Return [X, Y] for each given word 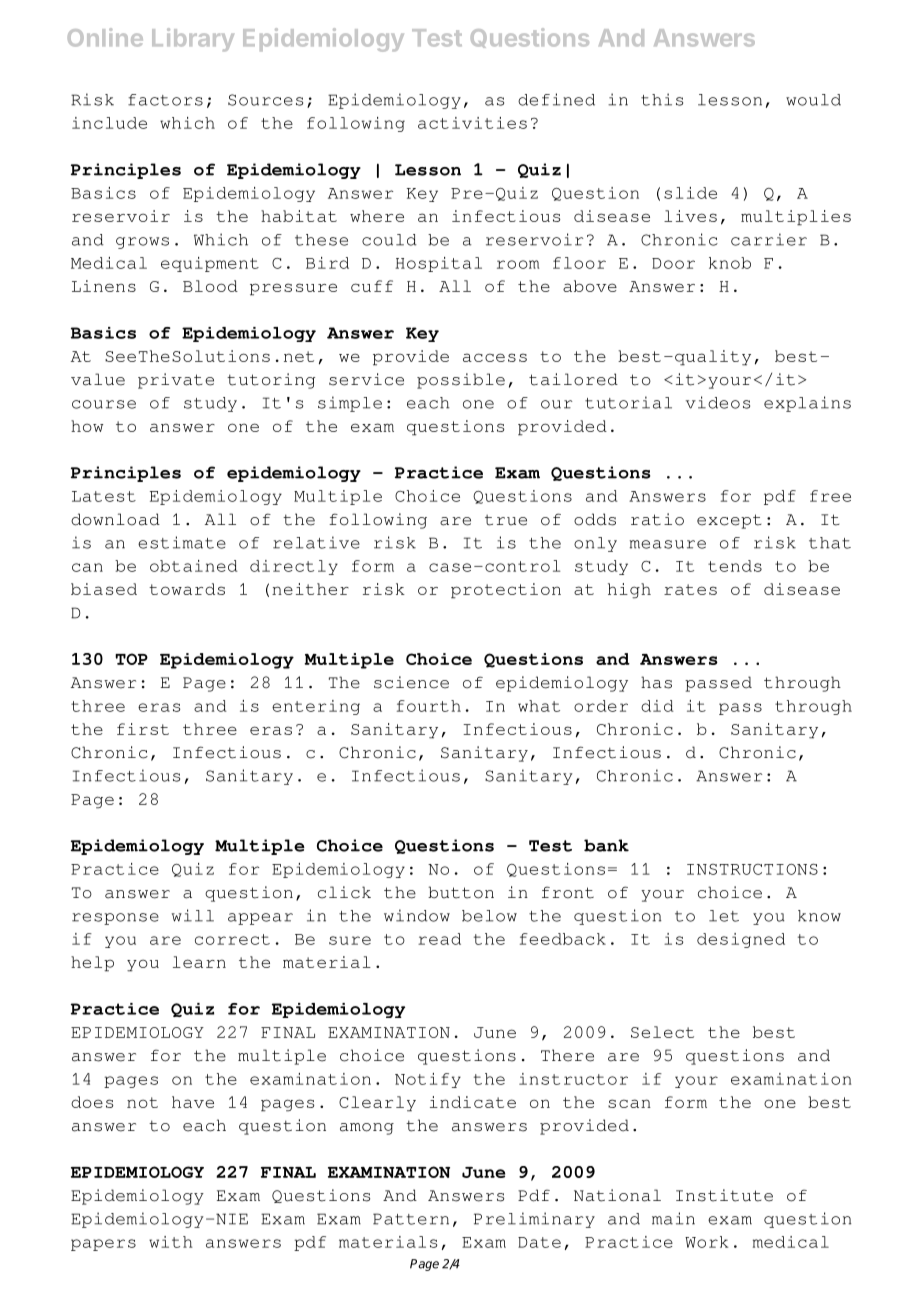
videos [718, 402]
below [489, 916]
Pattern [411, 1219]
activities [472, 123]
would [813, 100]
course [104, 404]
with [171, 1242]
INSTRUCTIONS [752, 869]
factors [165, 100]
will [193, 915]
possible [461, 381]
